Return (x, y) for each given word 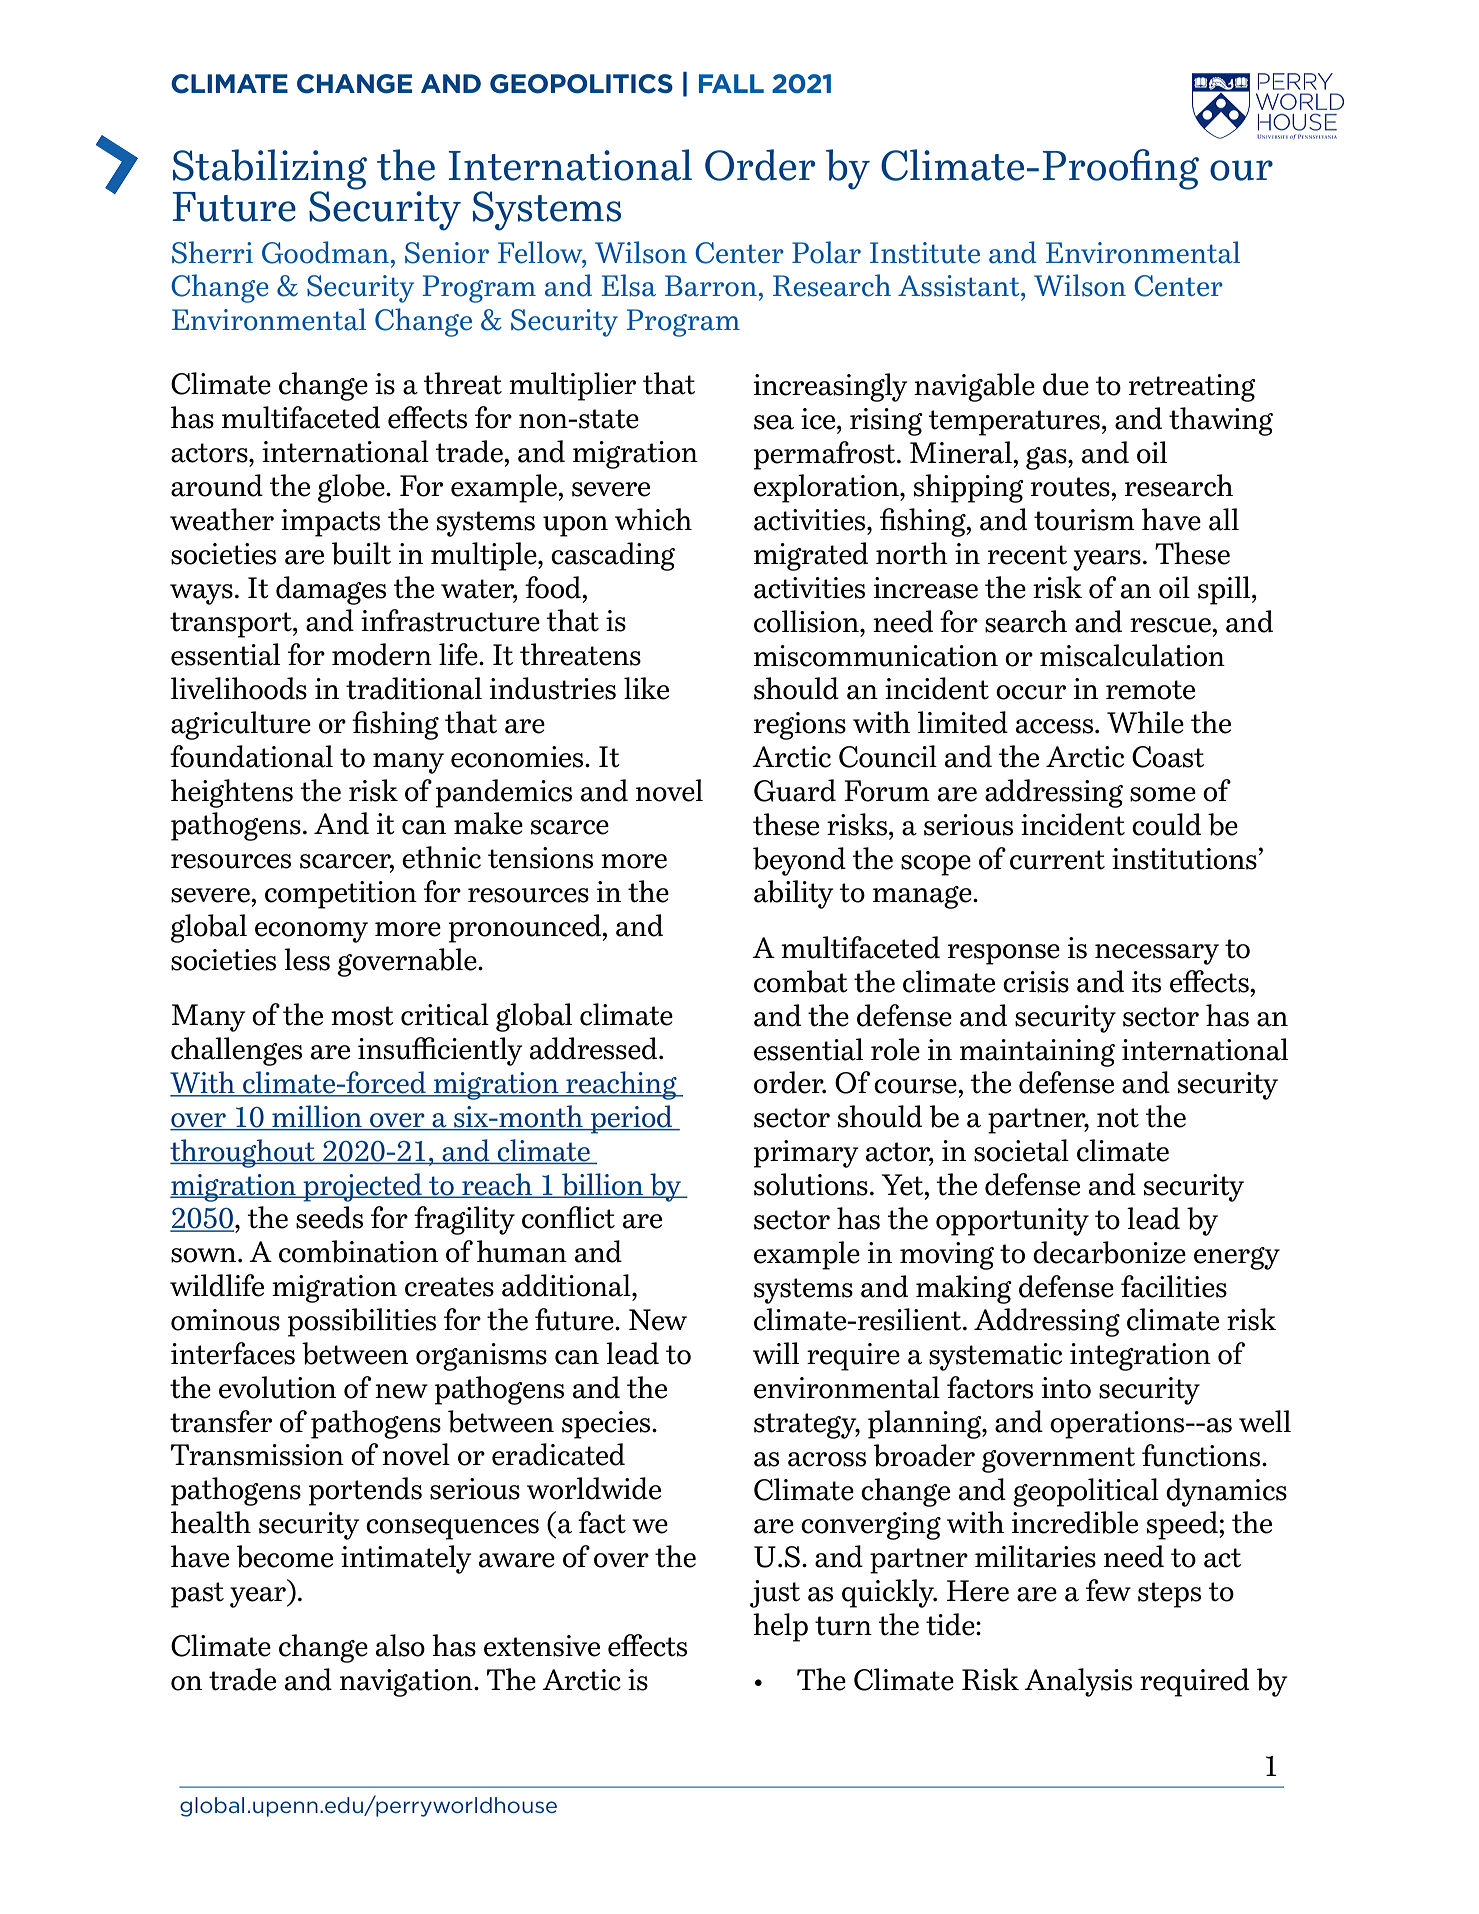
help (780, 1627)
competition (341, 895)
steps (1169, 1595)
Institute (925, 253)
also (400, 1645)
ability (794, 894)
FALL (731, 83)
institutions (1184, 859)
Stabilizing (270, 170)
